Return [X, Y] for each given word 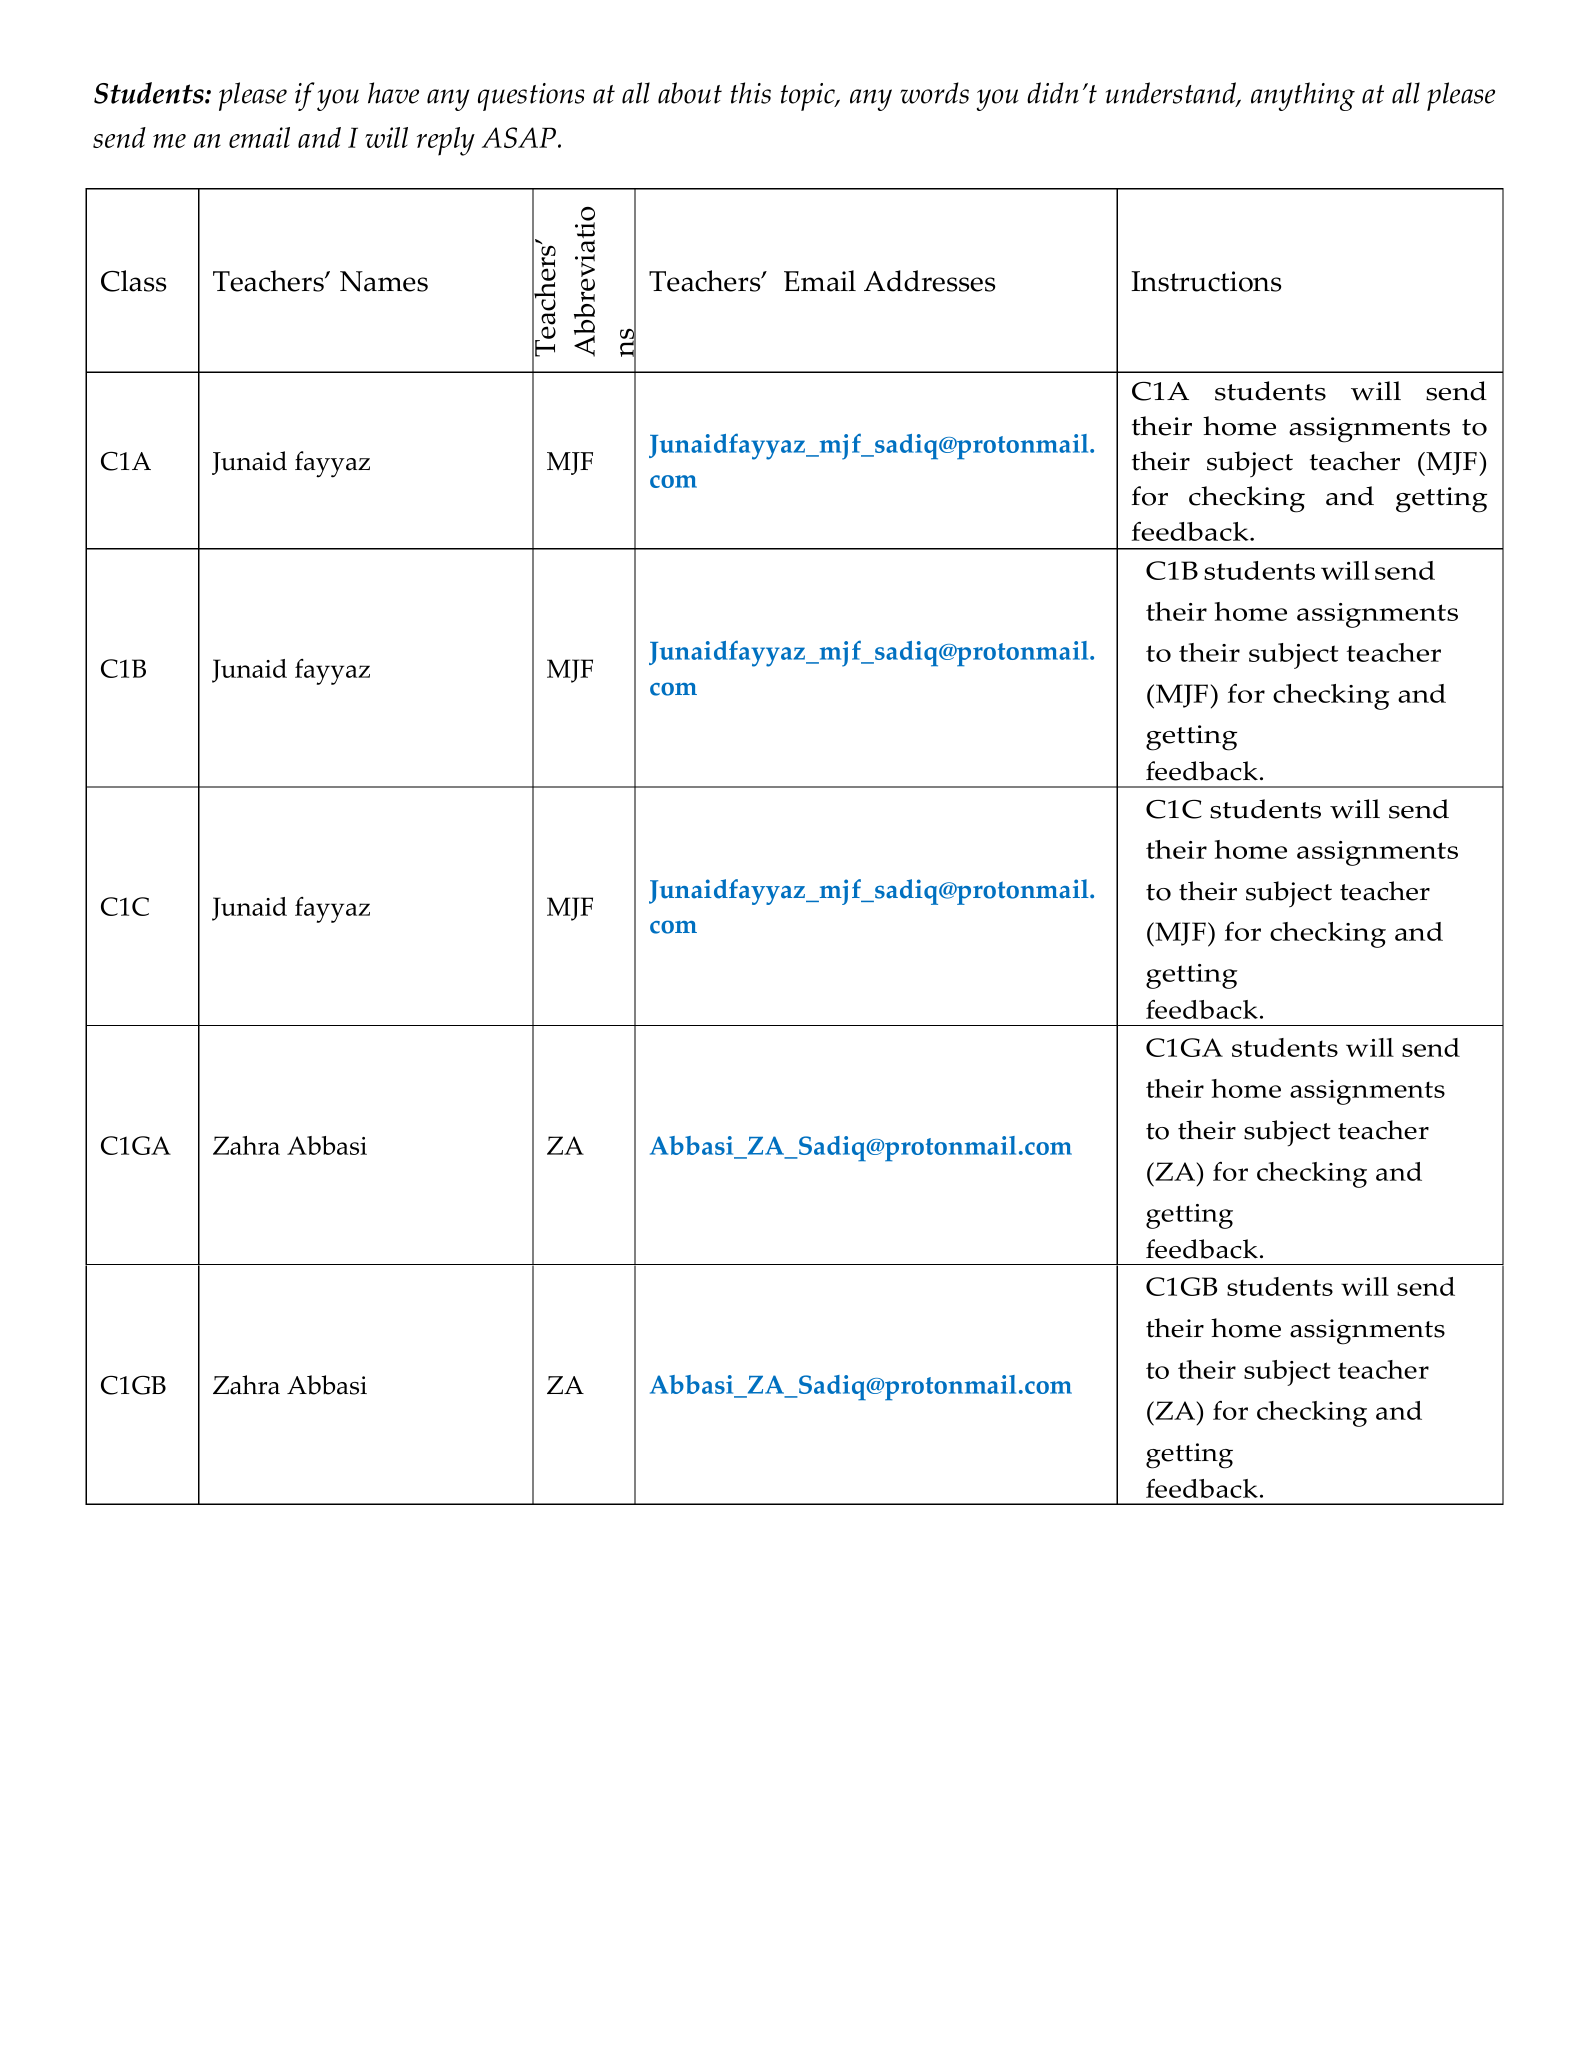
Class [133, 281]
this [751, 93]
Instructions [1206, 281]
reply [446, 141]
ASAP [520, 137]
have [393, 93]
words [934, 93]
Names [384, 281]
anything [1303, 96]
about [690, 93]
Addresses [929, 281]
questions [531, 97]
